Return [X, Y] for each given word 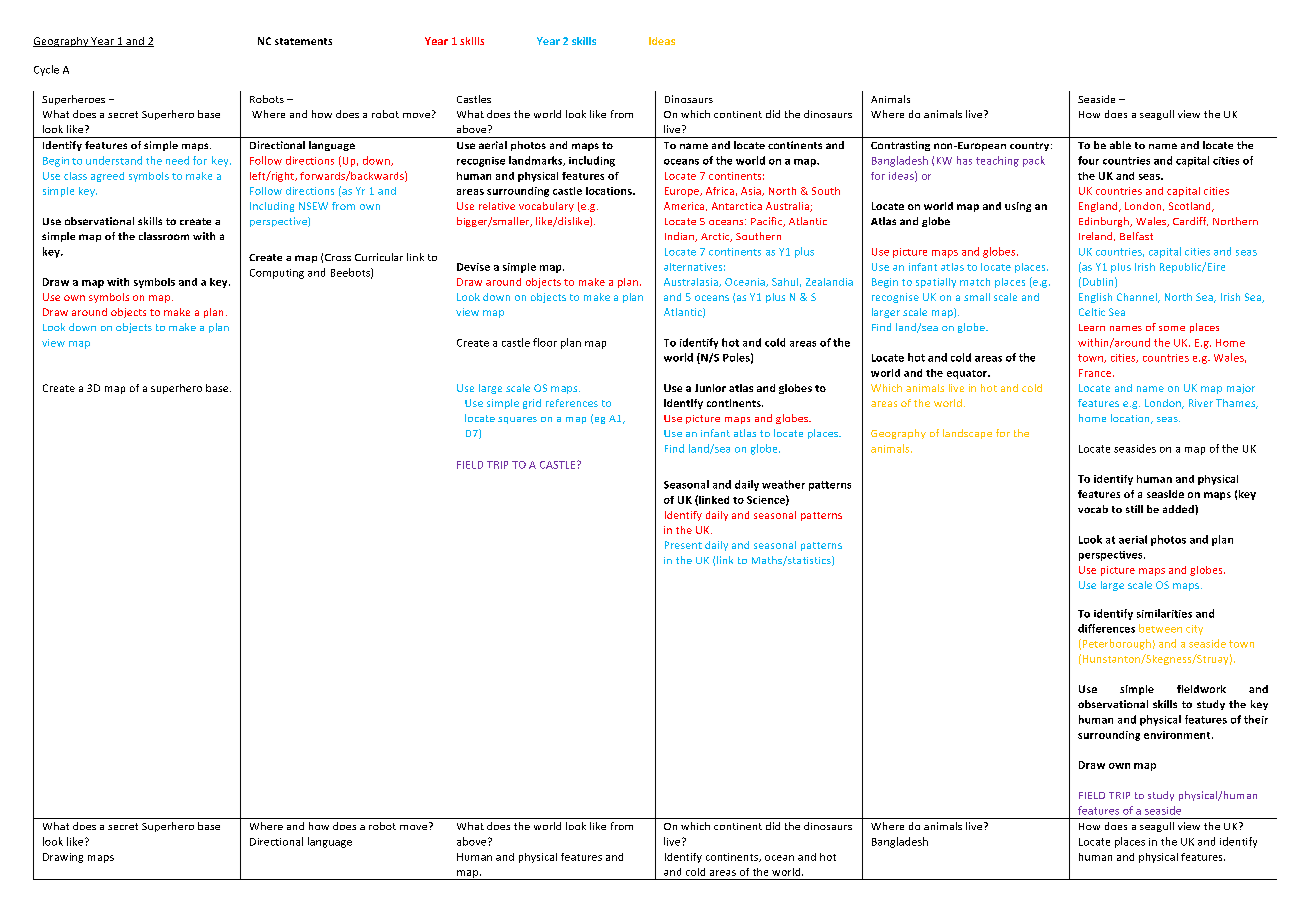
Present [683, 545]
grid [532, 404]
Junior [710, 388]
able [1120, 145]
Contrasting [900, 146]
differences [1106, 628]
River [1201, 403]
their [1256, 719]
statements [303, 41]
